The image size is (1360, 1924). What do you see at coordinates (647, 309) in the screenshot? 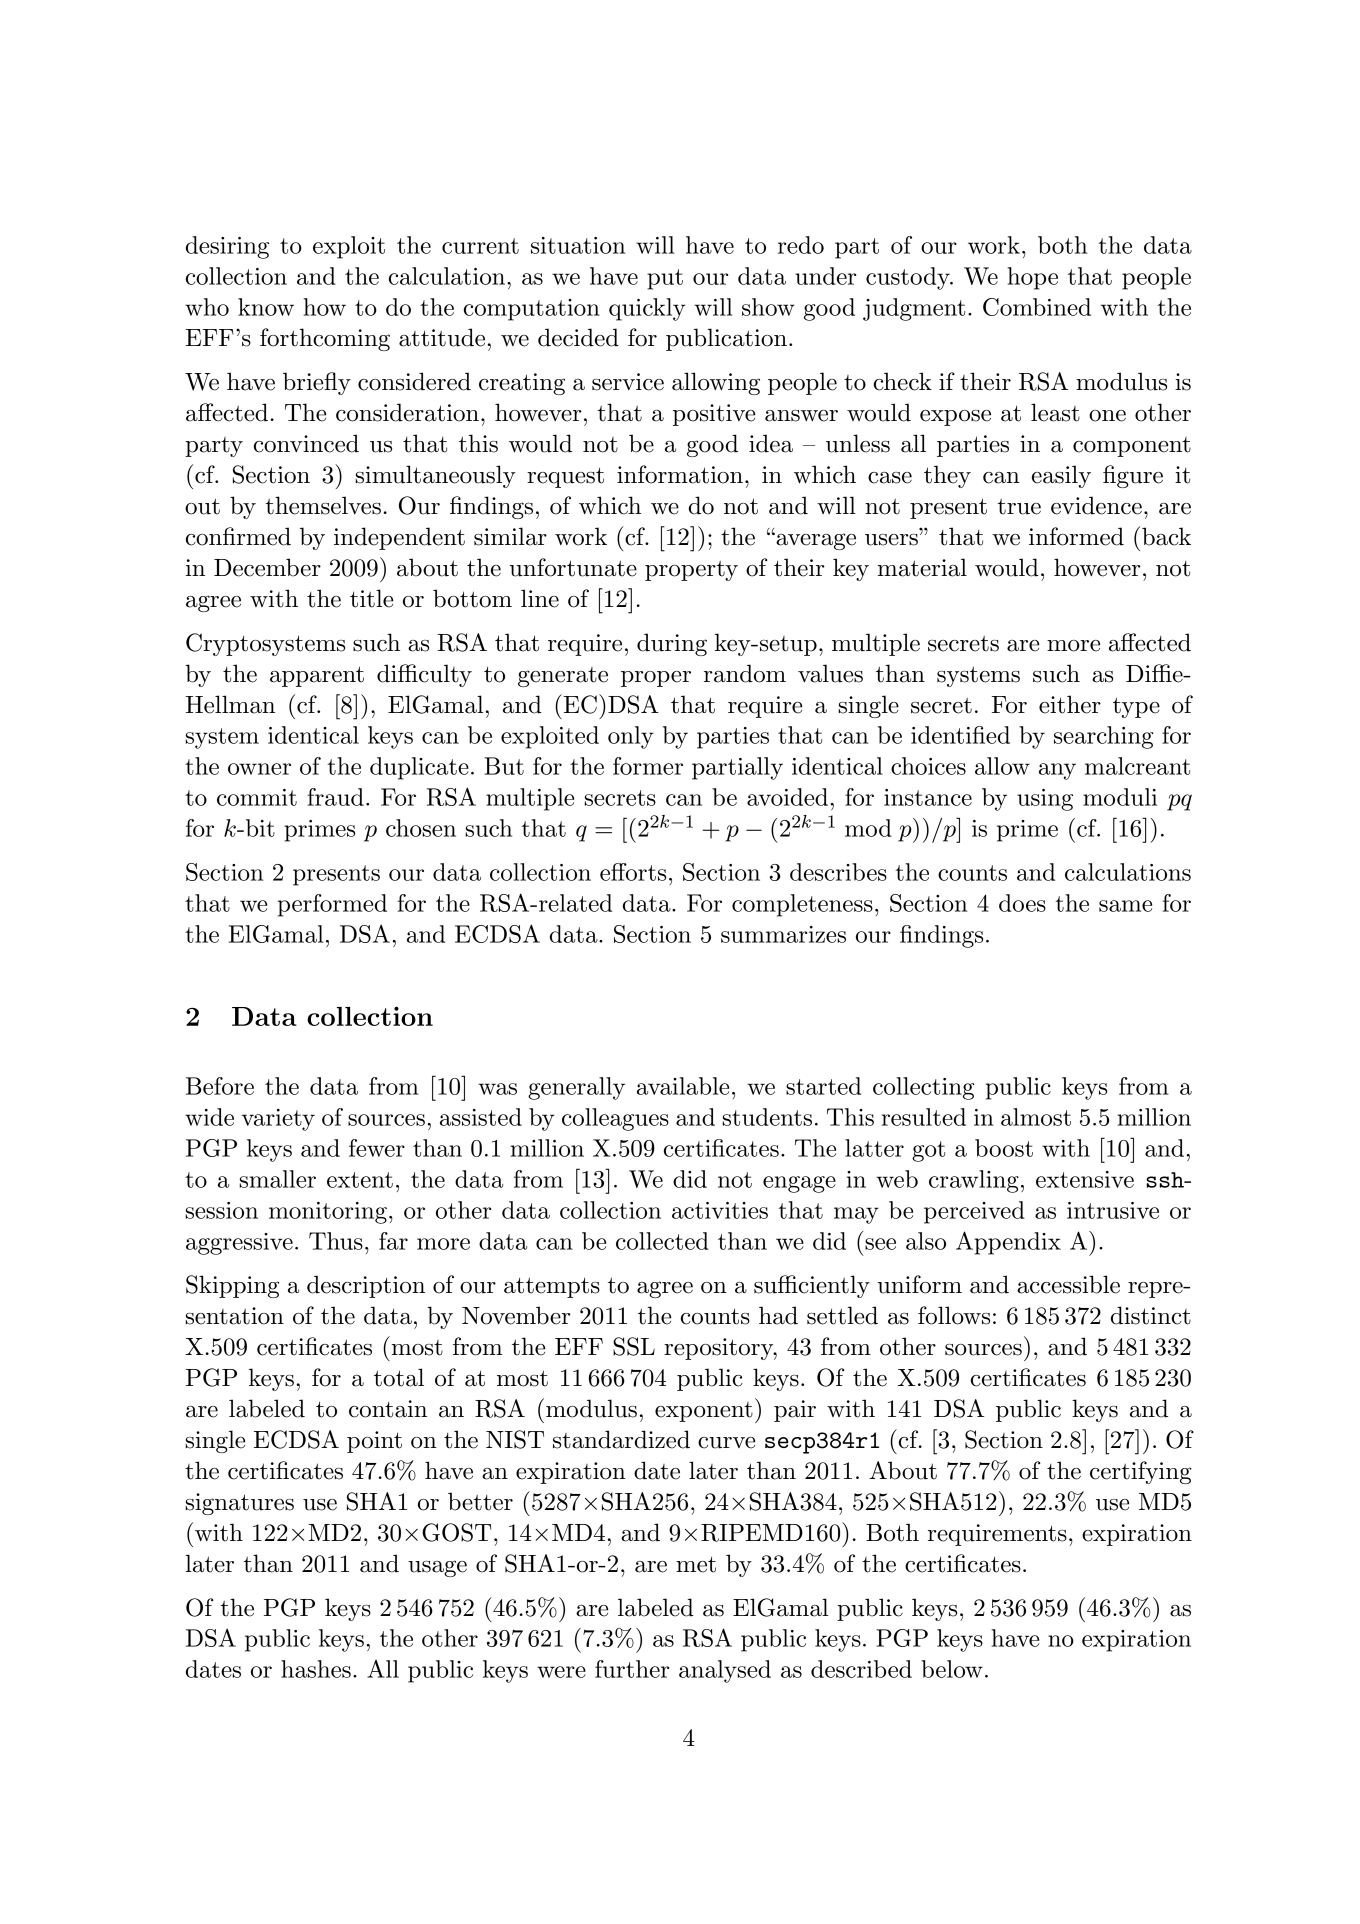
I see `quickly` at bounding box center [647, 309].
